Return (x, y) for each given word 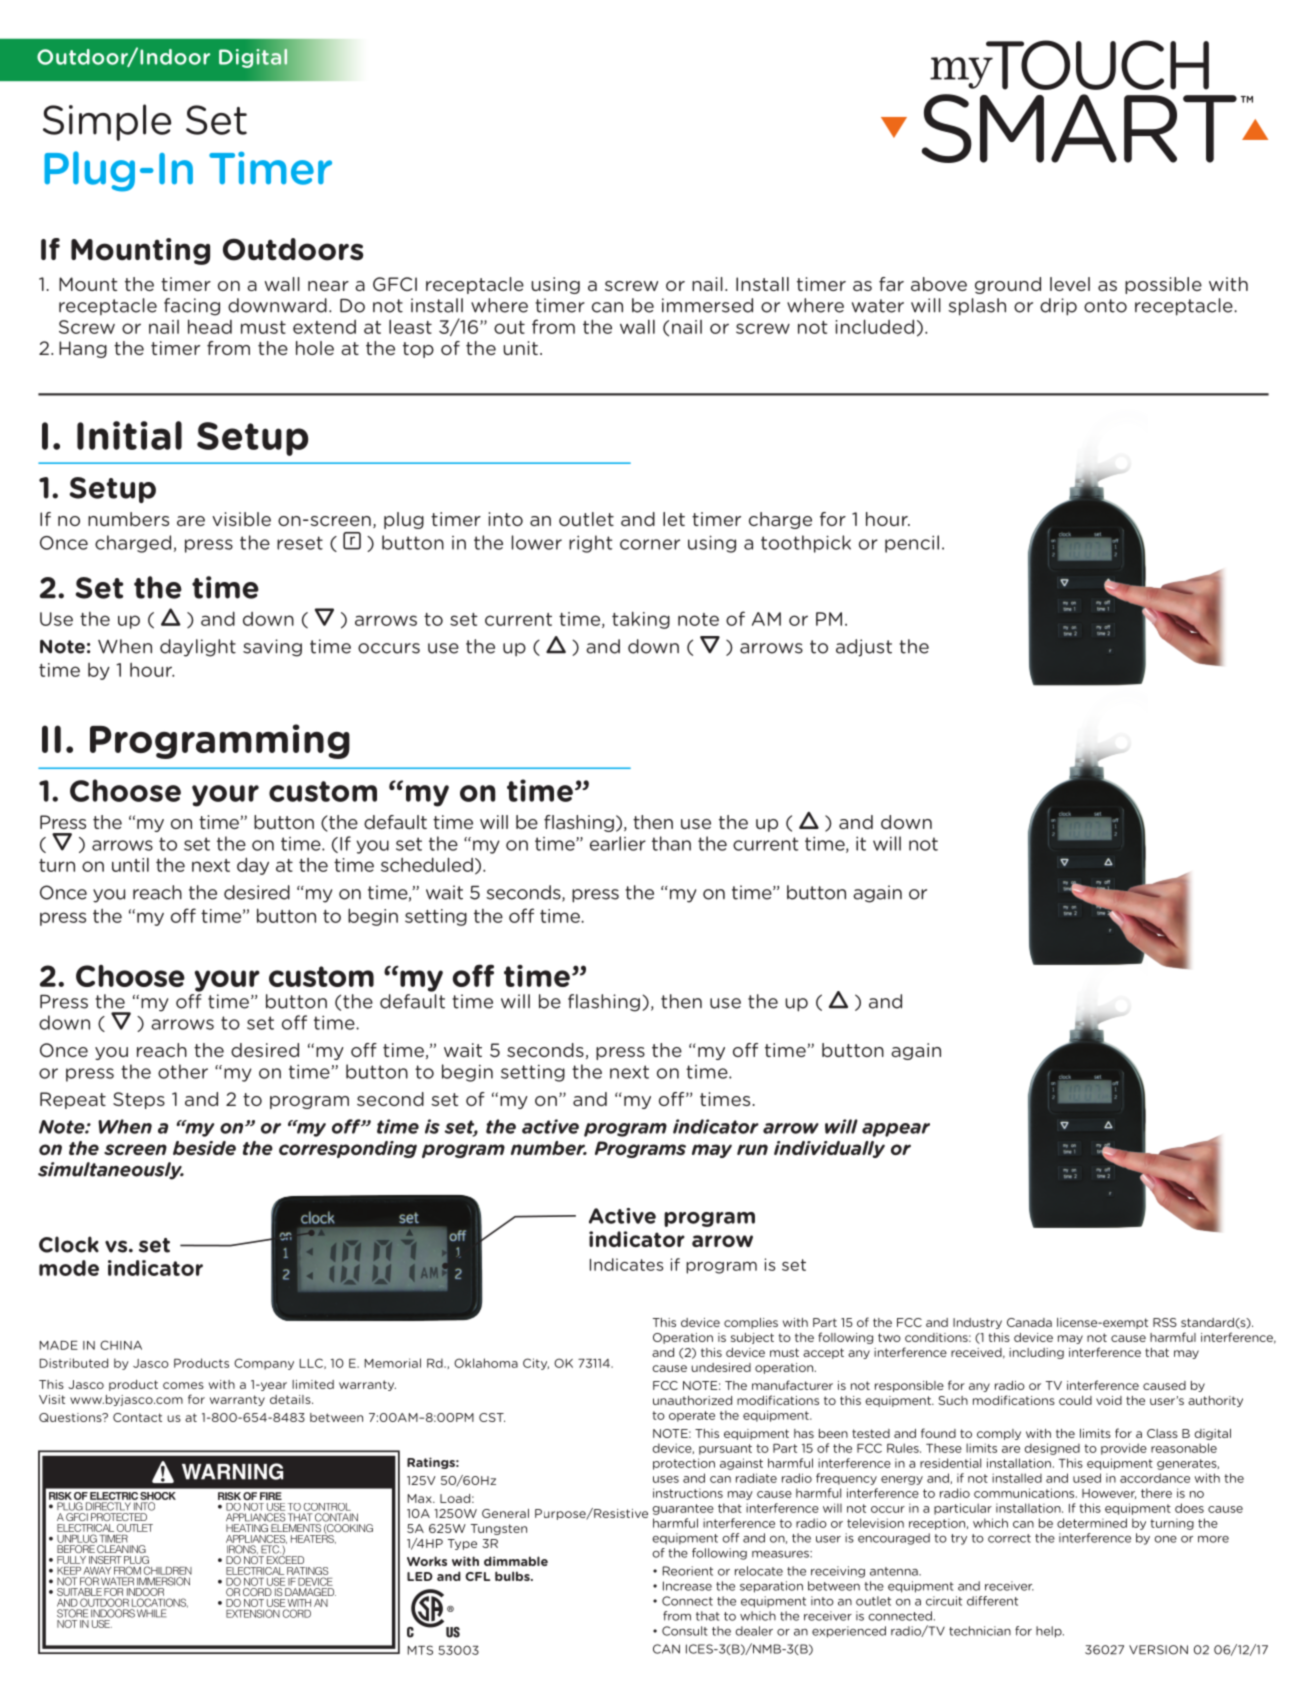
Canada (1029, 1322)
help (1050, 1632)
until (130, 864)
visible (241, 519)
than (671, 843)
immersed (707, 305)
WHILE (151, 1613)
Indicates (626, 1264)
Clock (69, 1244)
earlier (618, 843)
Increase (687, 1586)
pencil (912, 544)
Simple (107, 122)
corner (650, 544)
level (1070, 284)
